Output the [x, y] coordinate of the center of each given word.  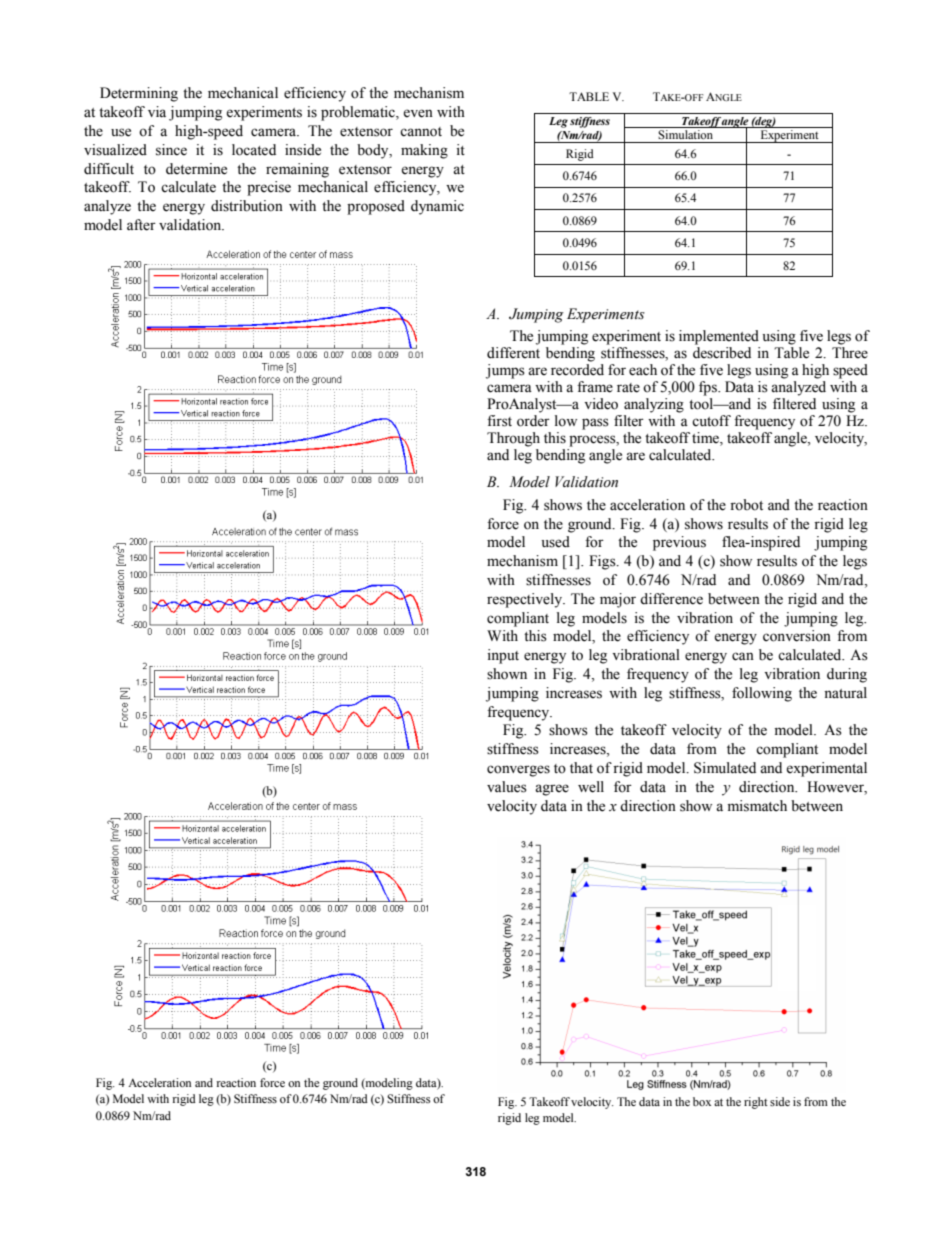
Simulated [725, 768]
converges [518, 771]
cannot [421, 132]
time [706, 439]
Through [513, 439]
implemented [719, 337]
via [157, 112]
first [499, 421]
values [507, 787]
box [702, 1101]
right [756, 1103]
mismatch [757, 806]
